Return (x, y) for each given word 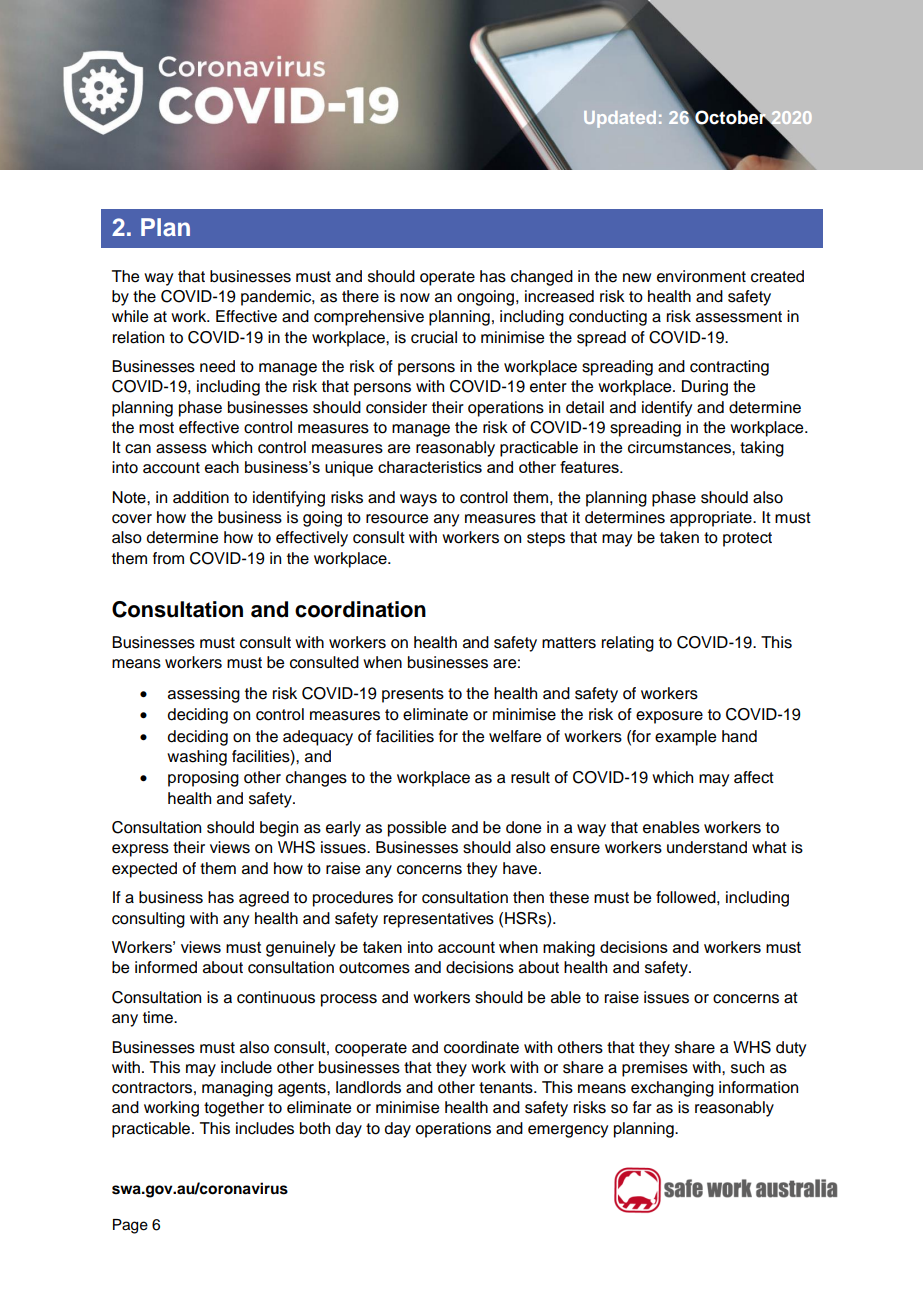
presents (413, 695)
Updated (620, 119)
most (156, 428)
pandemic (277, 298)
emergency (568, 1131)
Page (130, 1226)
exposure (669, 717)
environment (701, 276)
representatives (439, 920)
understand (707, 847)
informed (166, 967)
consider (396, 407)
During (705, 388)
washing (197, 758)
